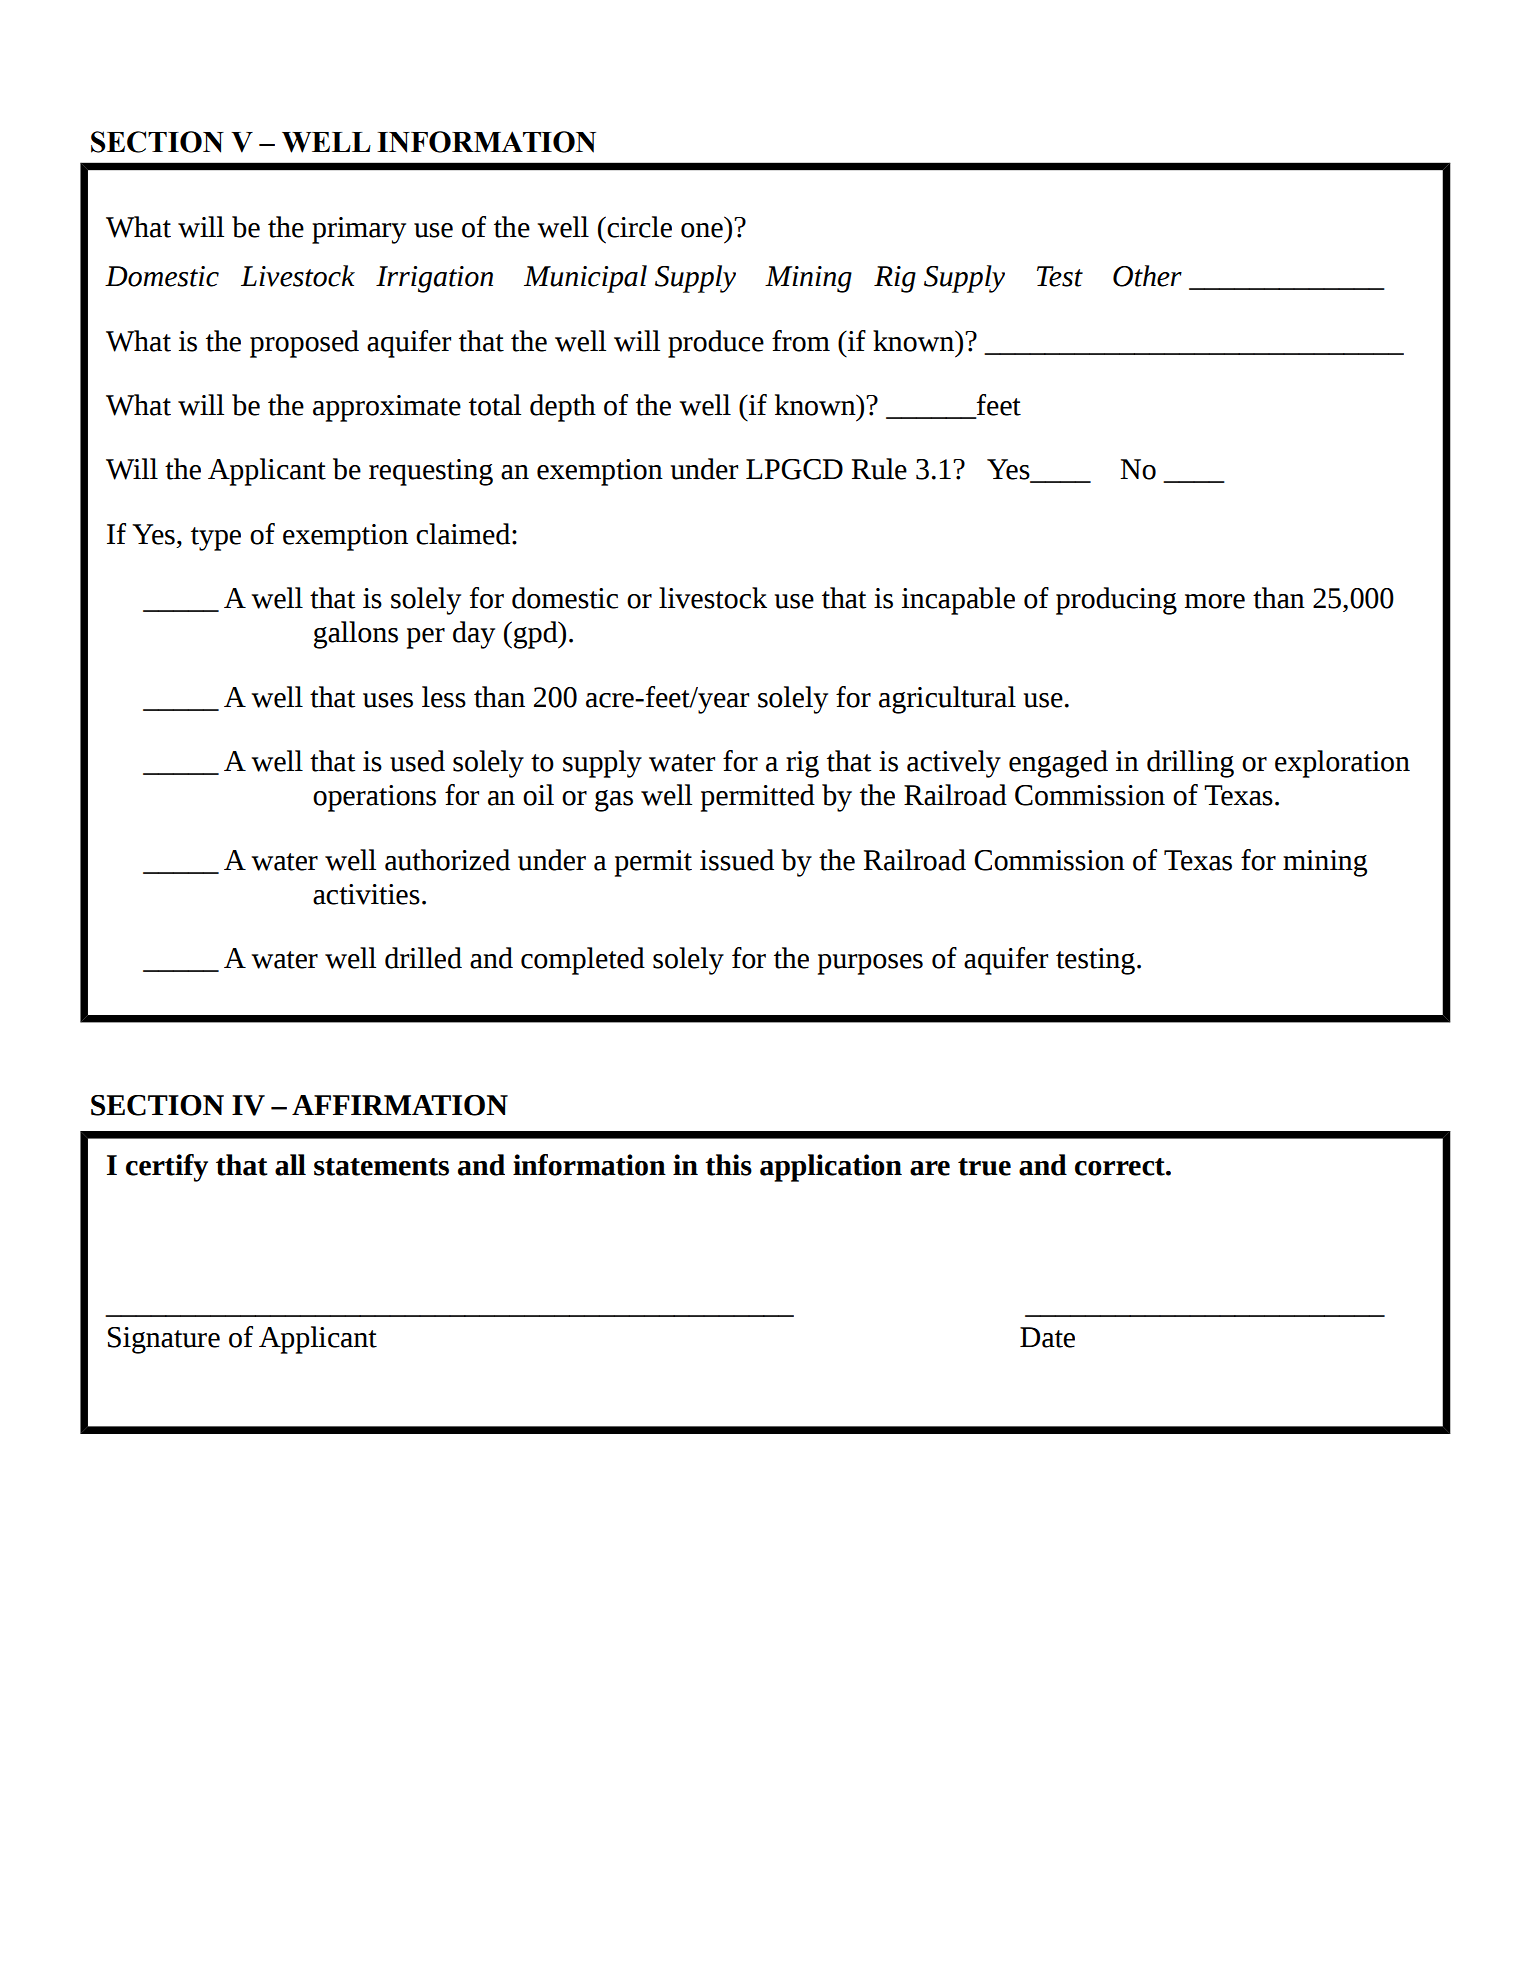 The height and width of the screenshot is (1974, 1525). What do you see at coordinates (374, 798) in the screenshot?
I see `operations` at bounding box center [374, 798].
